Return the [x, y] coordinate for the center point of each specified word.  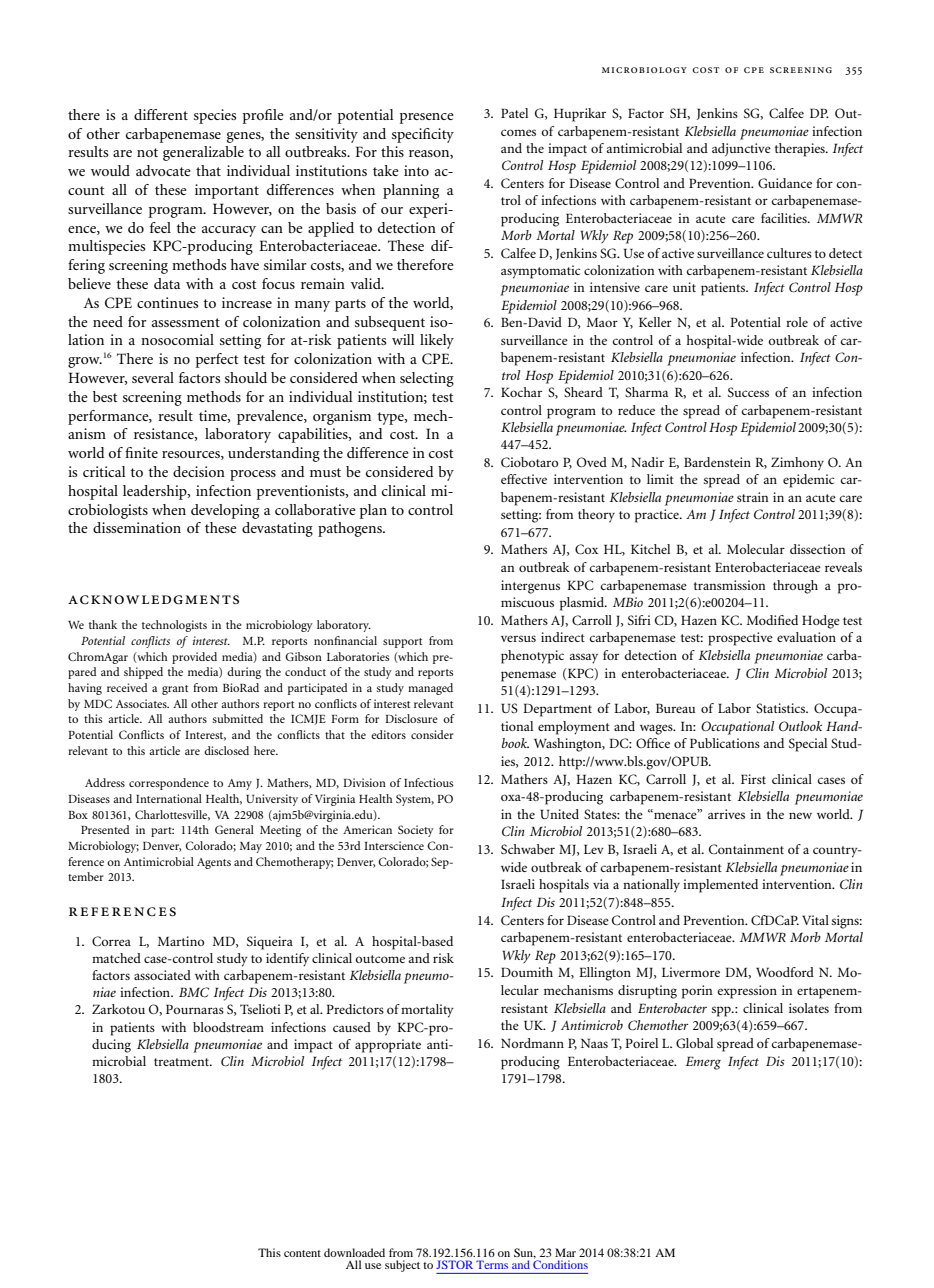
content [302, 1253]
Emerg [703, 1063]
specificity [423, 135]
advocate [163, 170]
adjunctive [741, 150]
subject [402, 1266]
